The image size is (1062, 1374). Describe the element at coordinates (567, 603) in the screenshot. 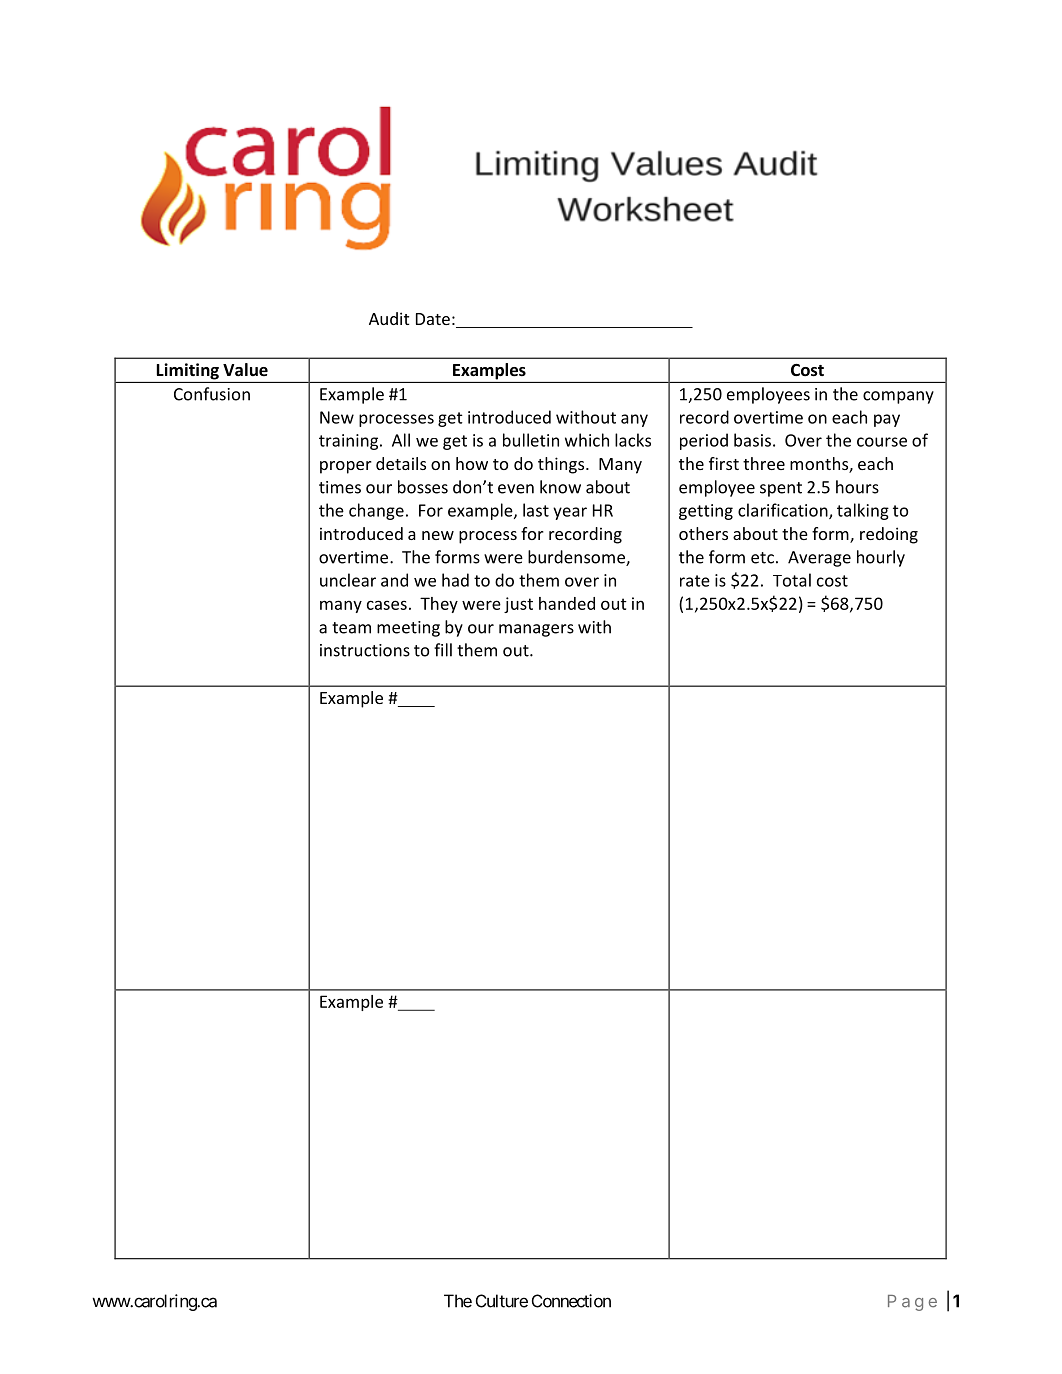

I see `handed` at that location.
